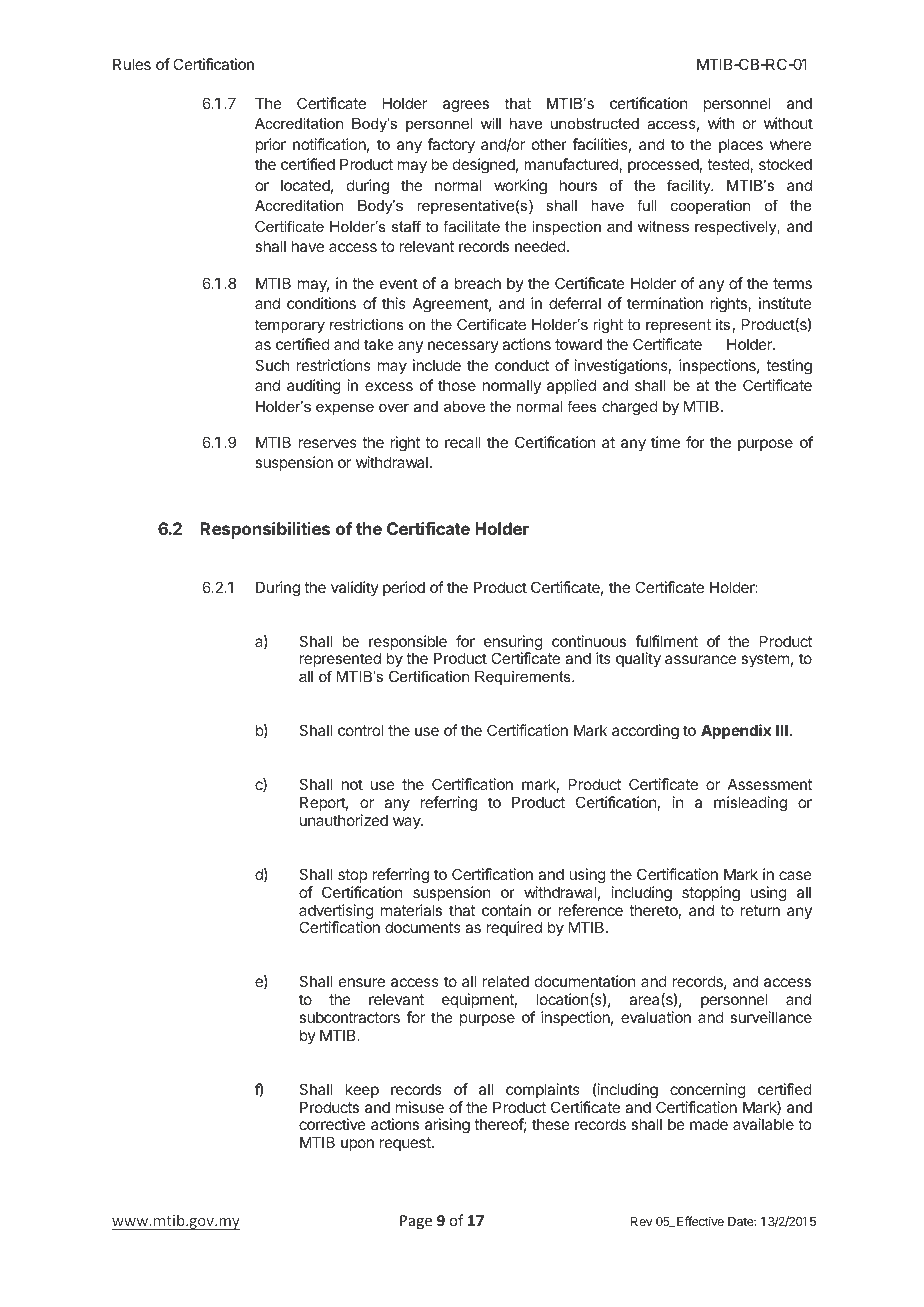 The width and height of the image is (924, 1307). Describe the element at coordinates (265, 530) in the image. I see `Responsibilities` at that location.
